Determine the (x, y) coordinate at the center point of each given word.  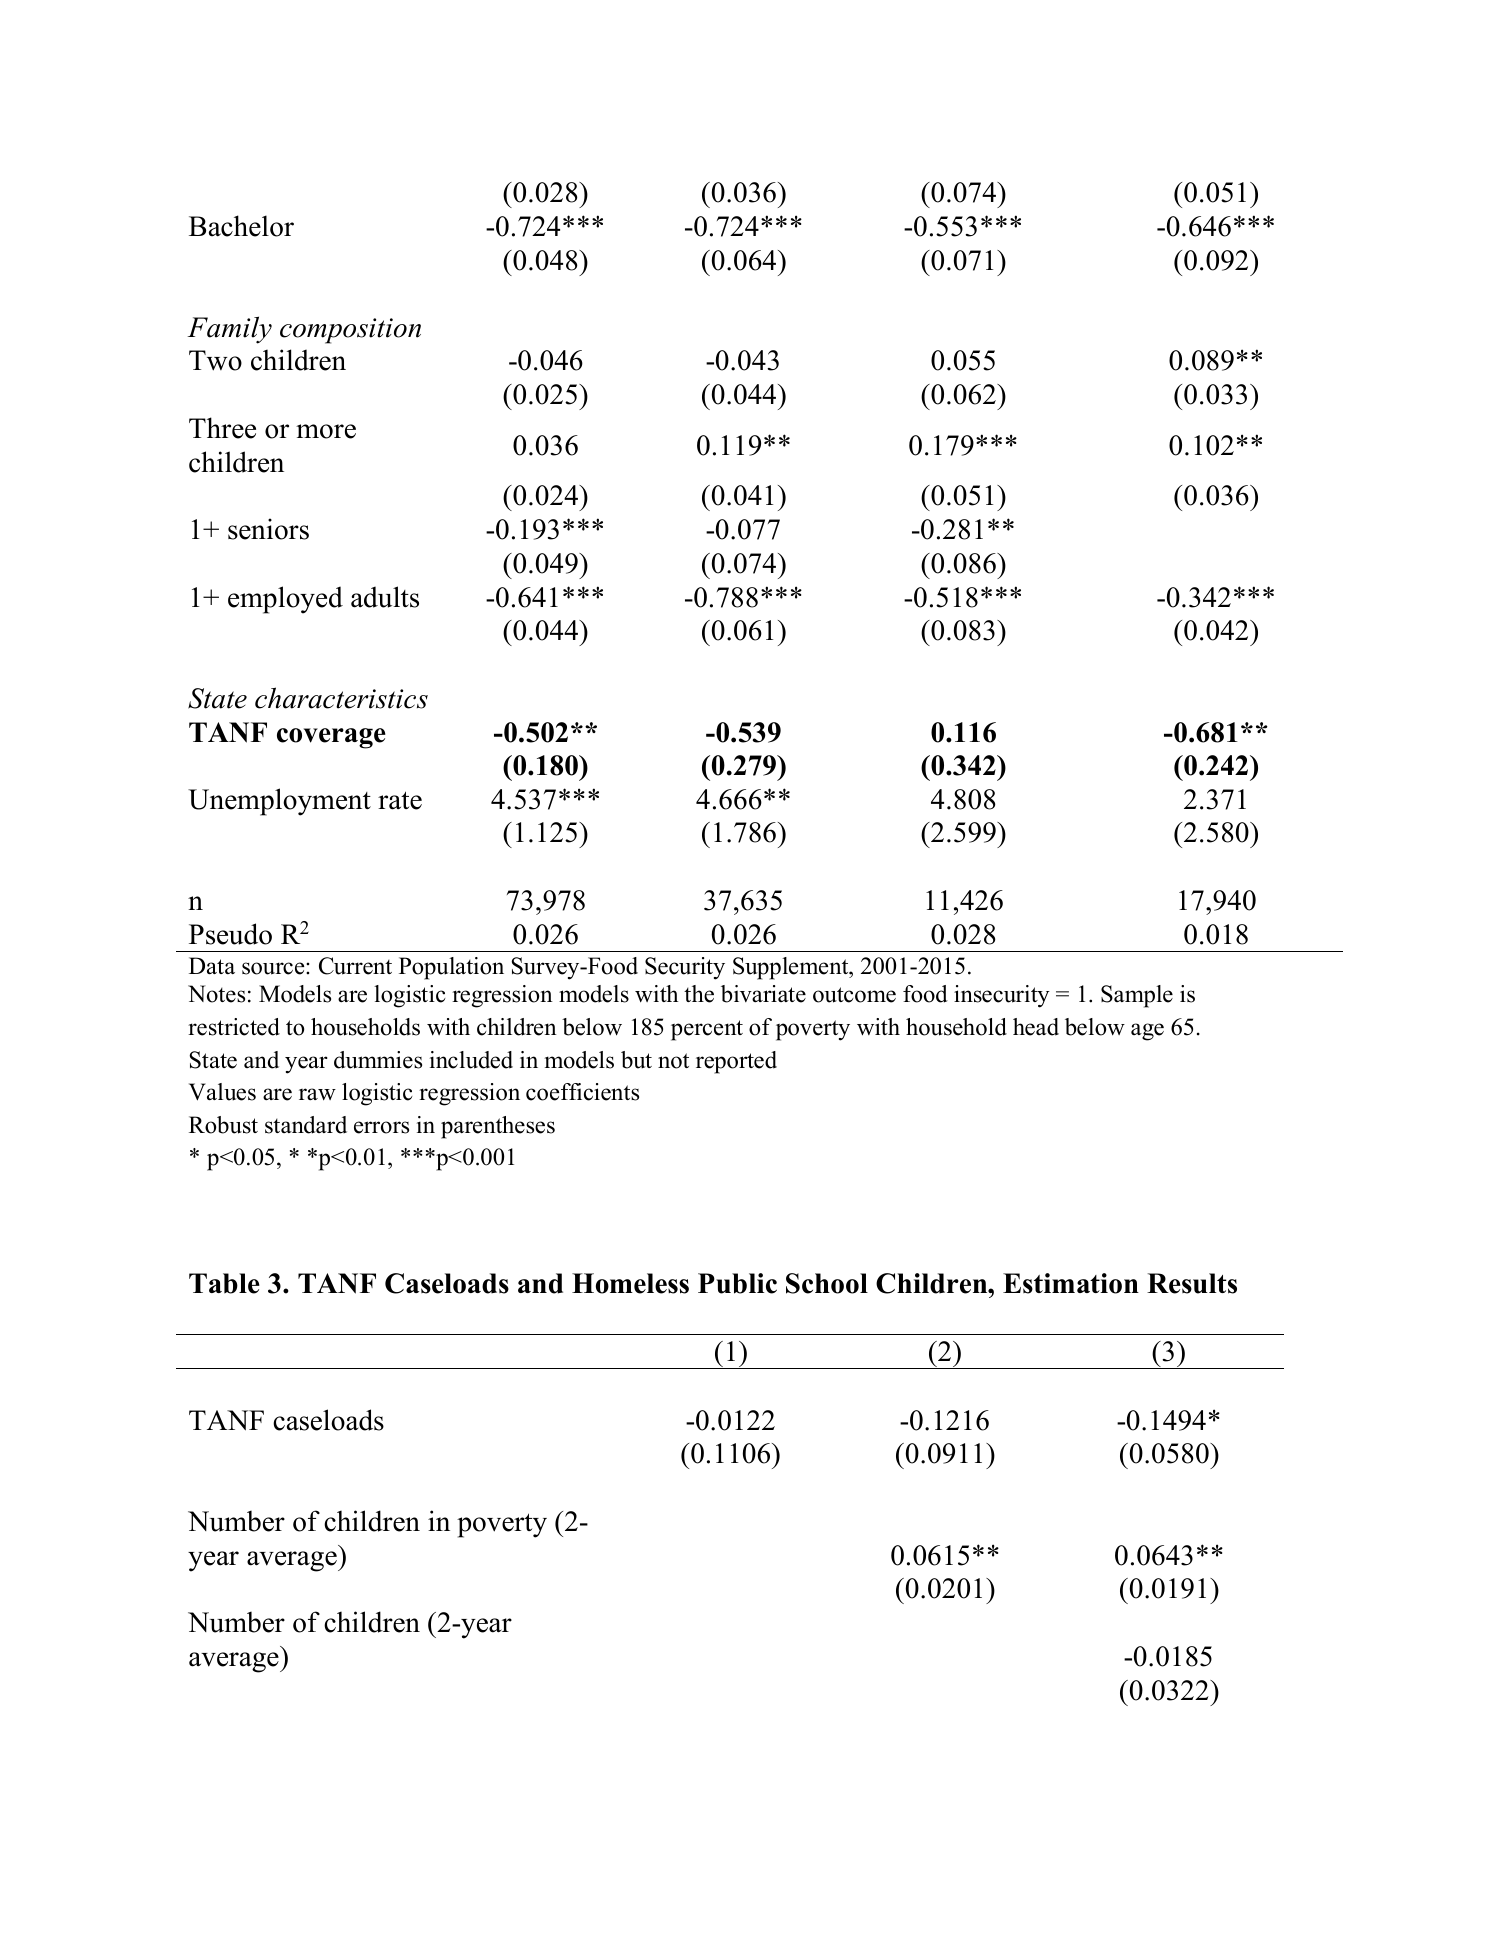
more (326, 431)
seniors (268, 529)
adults (385, 597)
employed (285, 600)
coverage (331, 738)
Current (355, 966)
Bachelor (241, 226)
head (1036, 1027)
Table (224, 1283)
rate (400, 800)
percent (707, 1030)
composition (350, 331)
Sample (1137, 996)
